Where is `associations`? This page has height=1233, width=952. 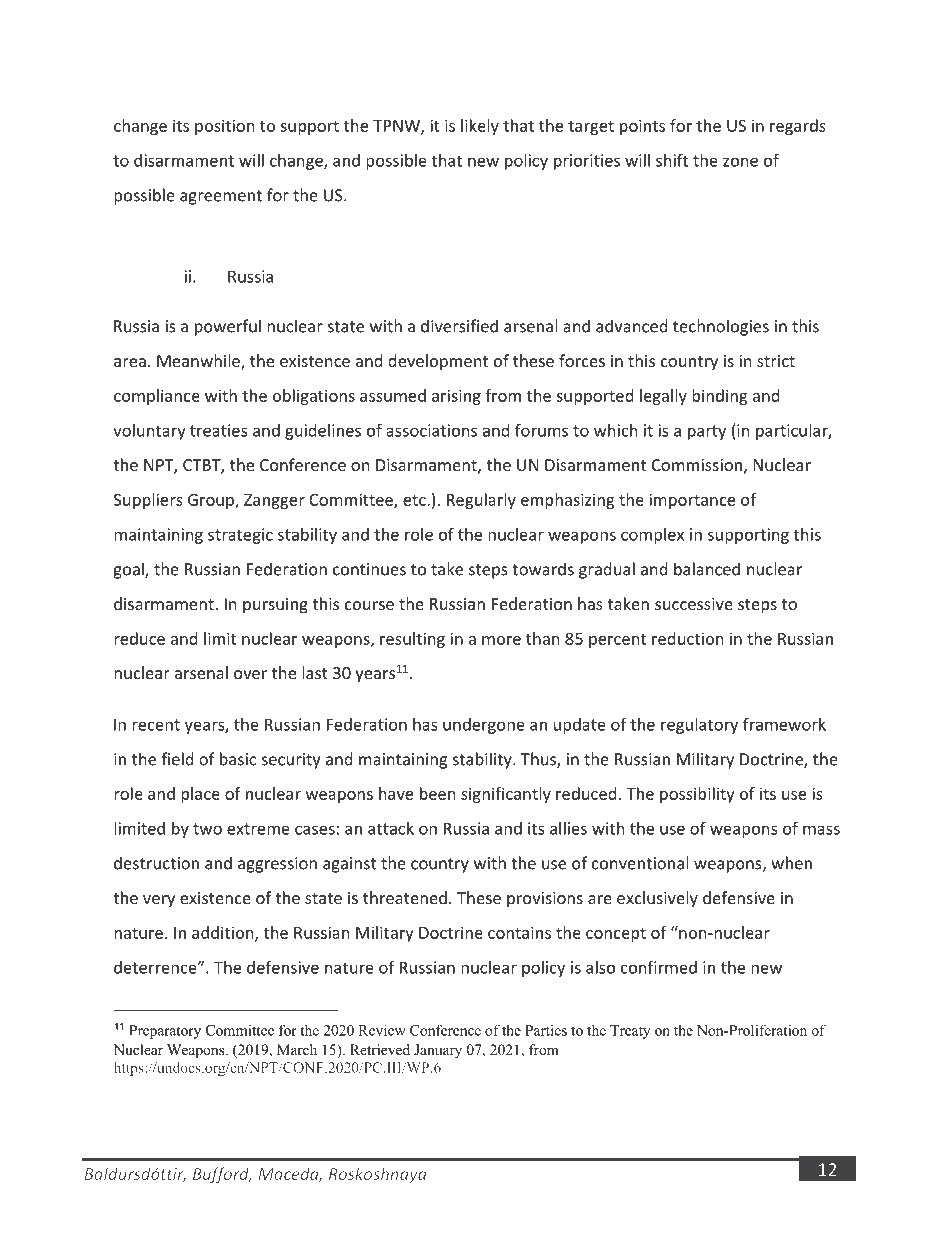 associations is located at coordinates (431, 430).
